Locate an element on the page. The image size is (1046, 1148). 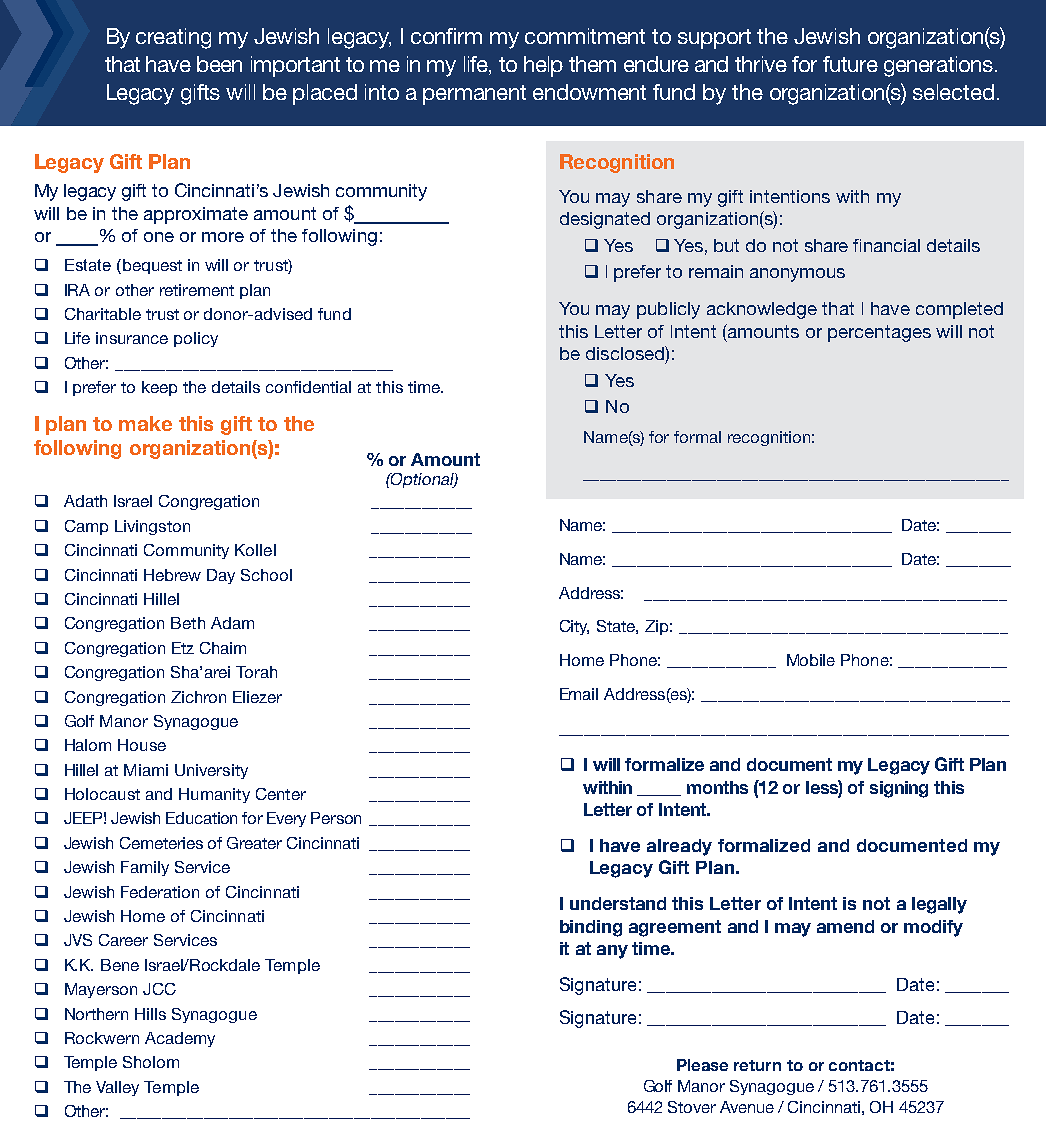
been is located at coordinates (219, 64).
